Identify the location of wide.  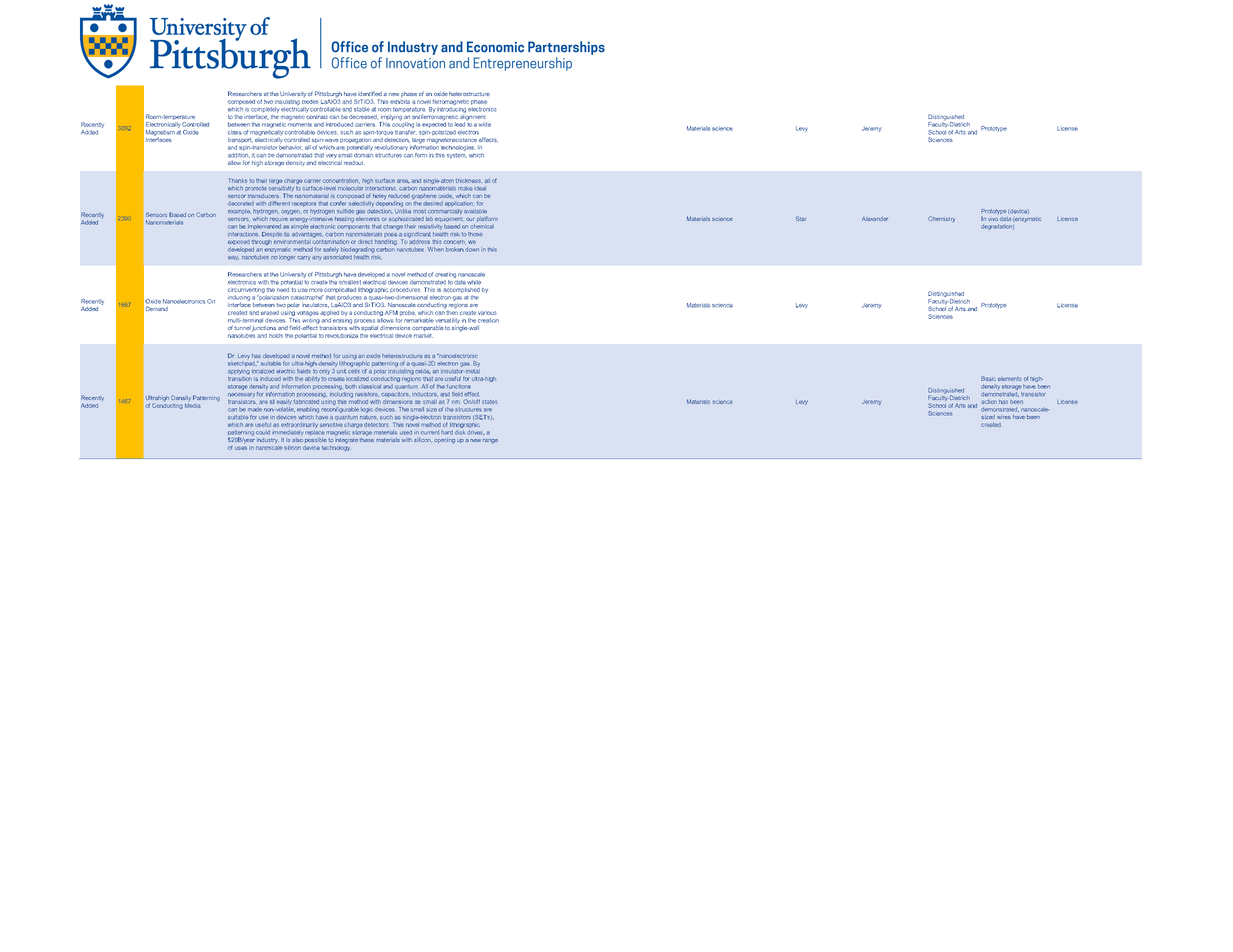
(485, 124).
